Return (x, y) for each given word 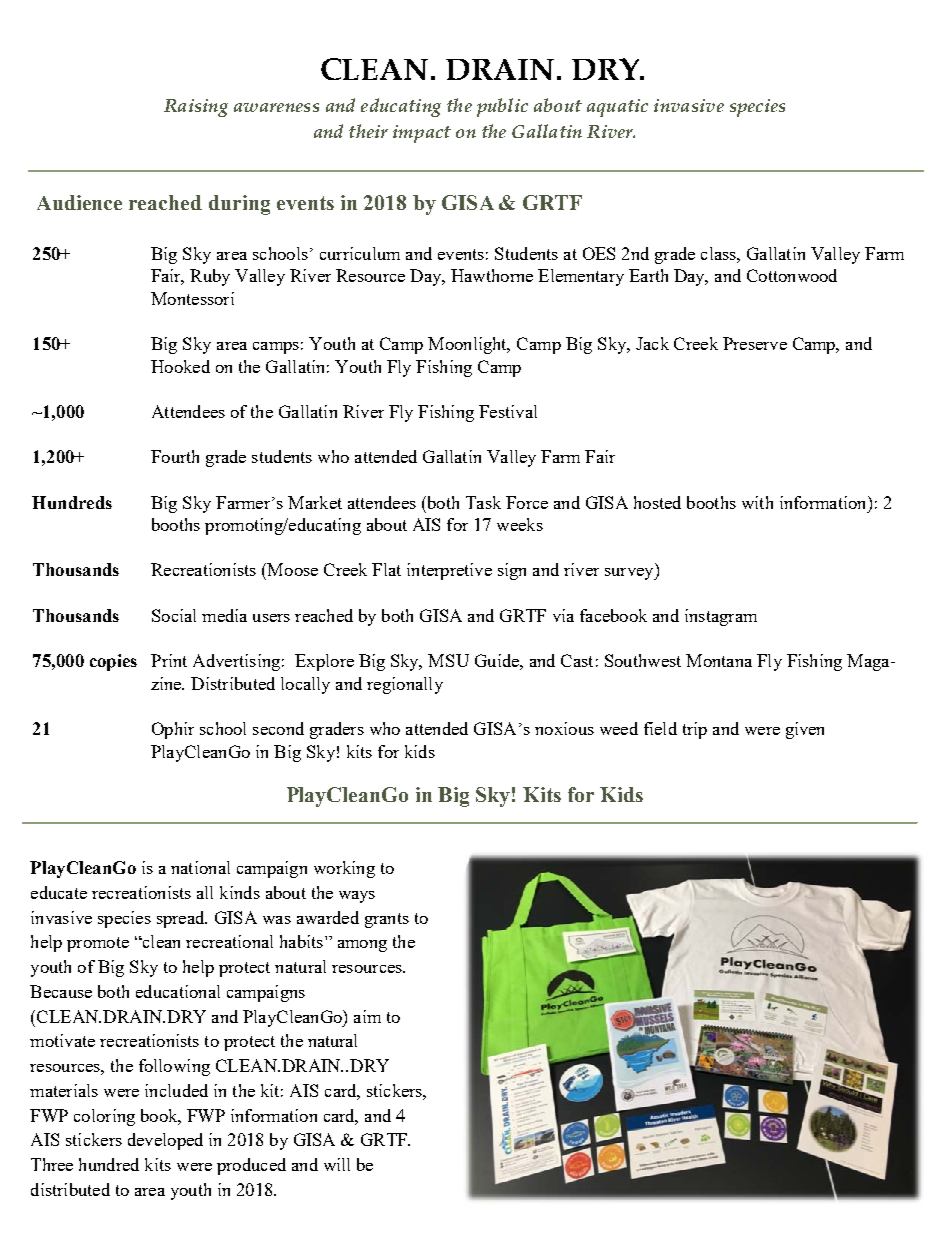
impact (422, 134)
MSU (448, 660)
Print (169, 660)
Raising (196, 108)
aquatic (617, 108)
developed (165, 1141)
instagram (721, 617)
